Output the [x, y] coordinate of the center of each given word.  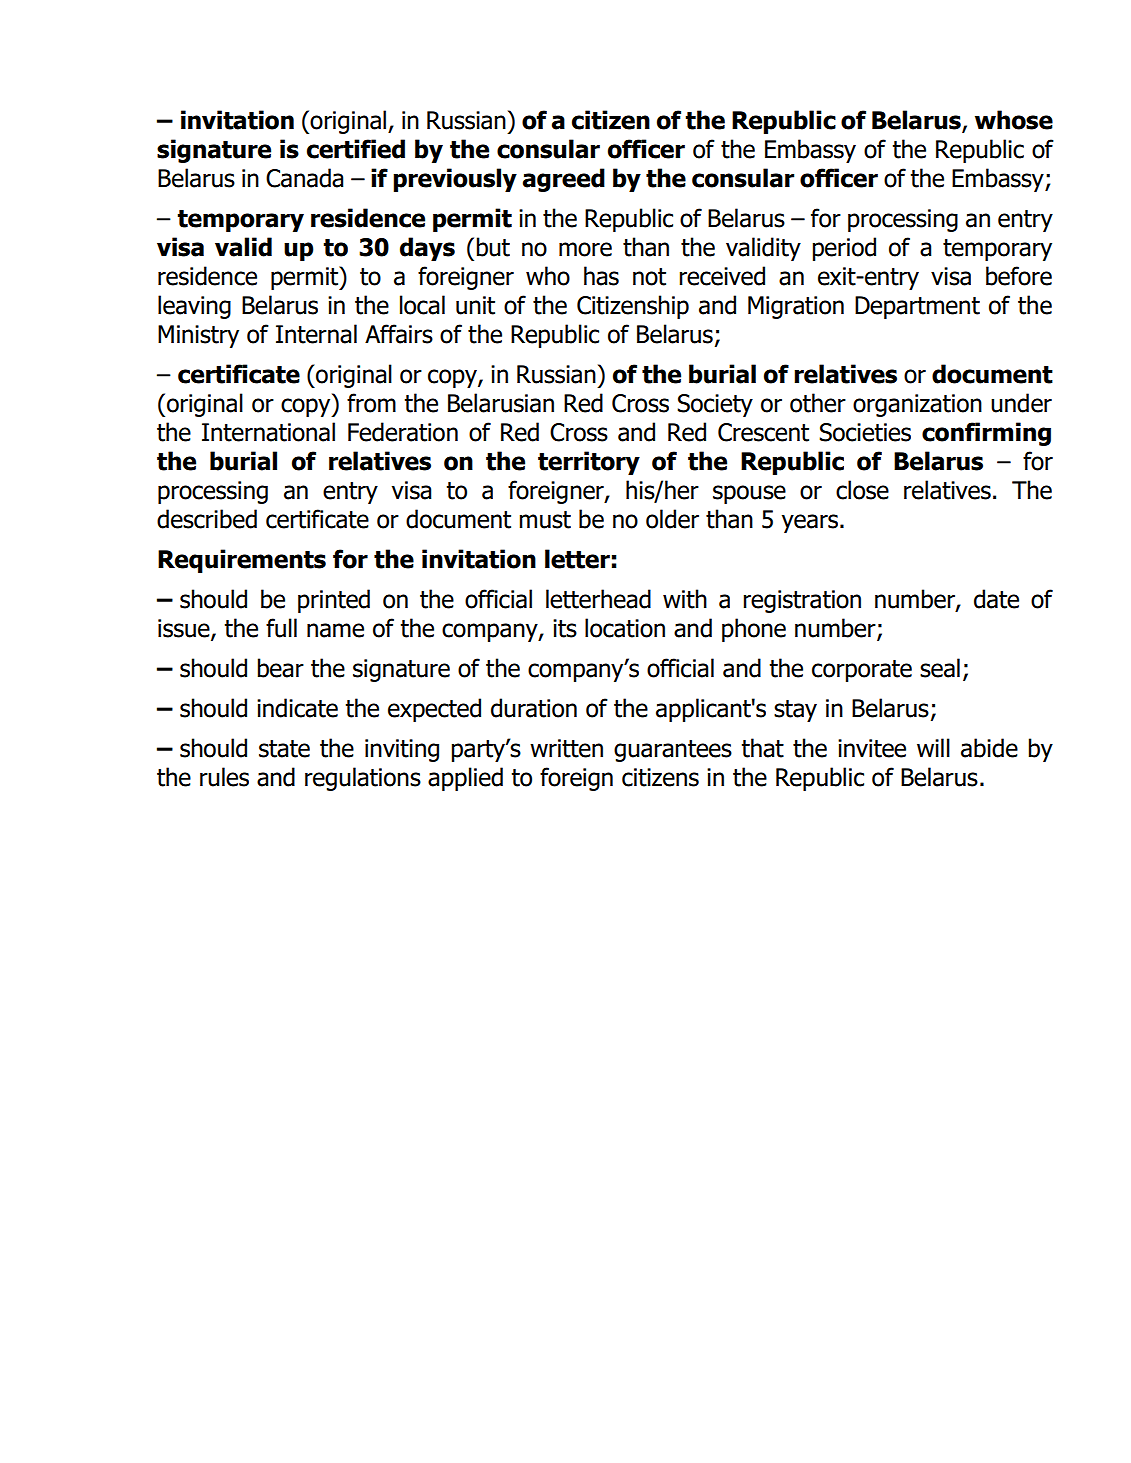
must [545, 520]
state [284, 749]
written [566, 748]
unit [475, 305]
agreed [564, 180]
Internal [316, 334]
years [811, 523]
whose [1014, 120]
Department [917, 307]
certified [356, 149]
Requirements [242, 561]
